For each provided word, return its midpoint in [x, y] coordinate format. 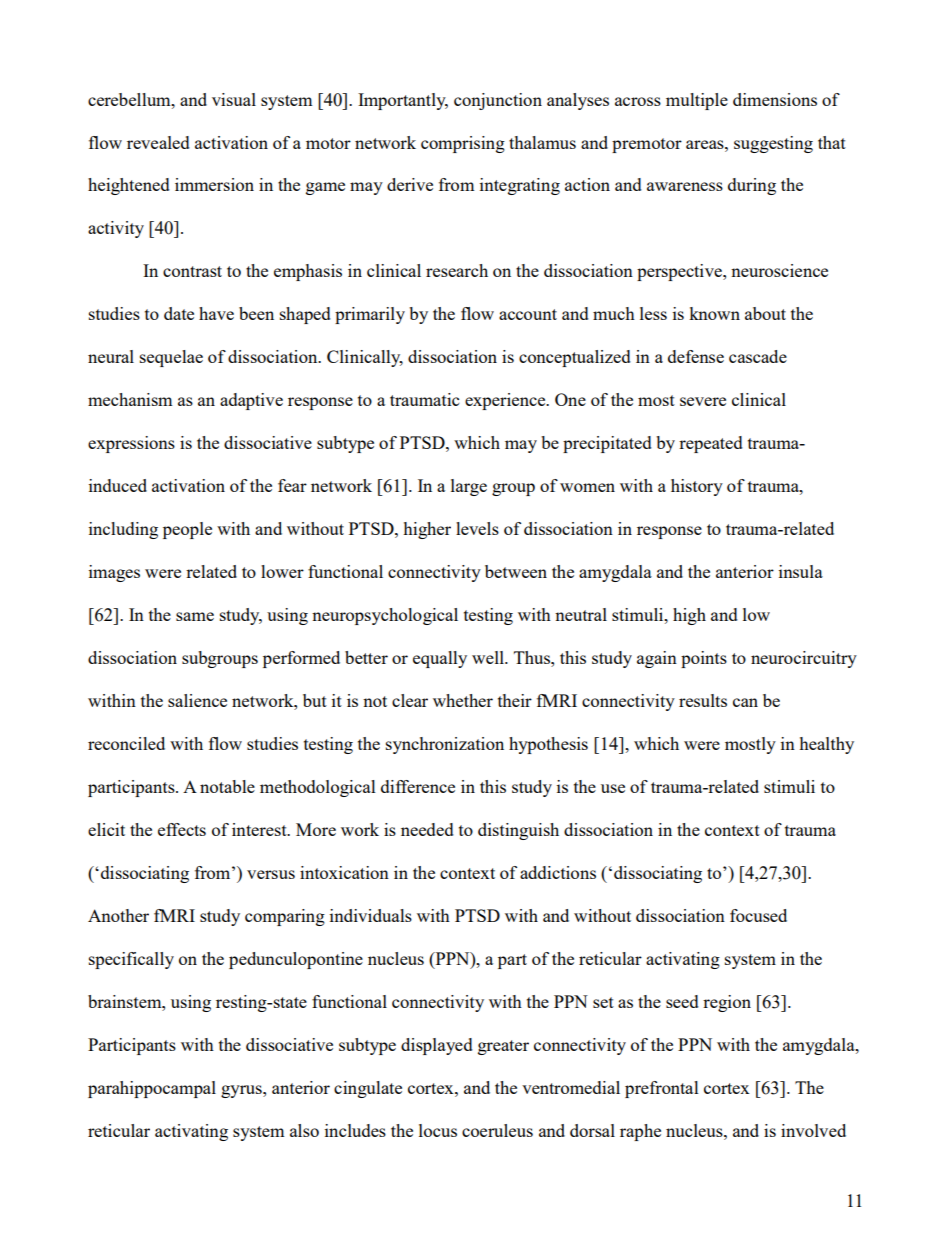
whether [463, 700]
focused [758, 915]
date [179, 313]
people [187, 530]
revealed [158, 142]
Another [118, 915]
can [745, 702]
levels [477, 528]
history [697, 487]
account [528, 314]
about [765, 313]
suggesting [773, 144]
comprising [463, 144]
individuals [371, 915]
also [304, 1130]
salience [197, 700]
